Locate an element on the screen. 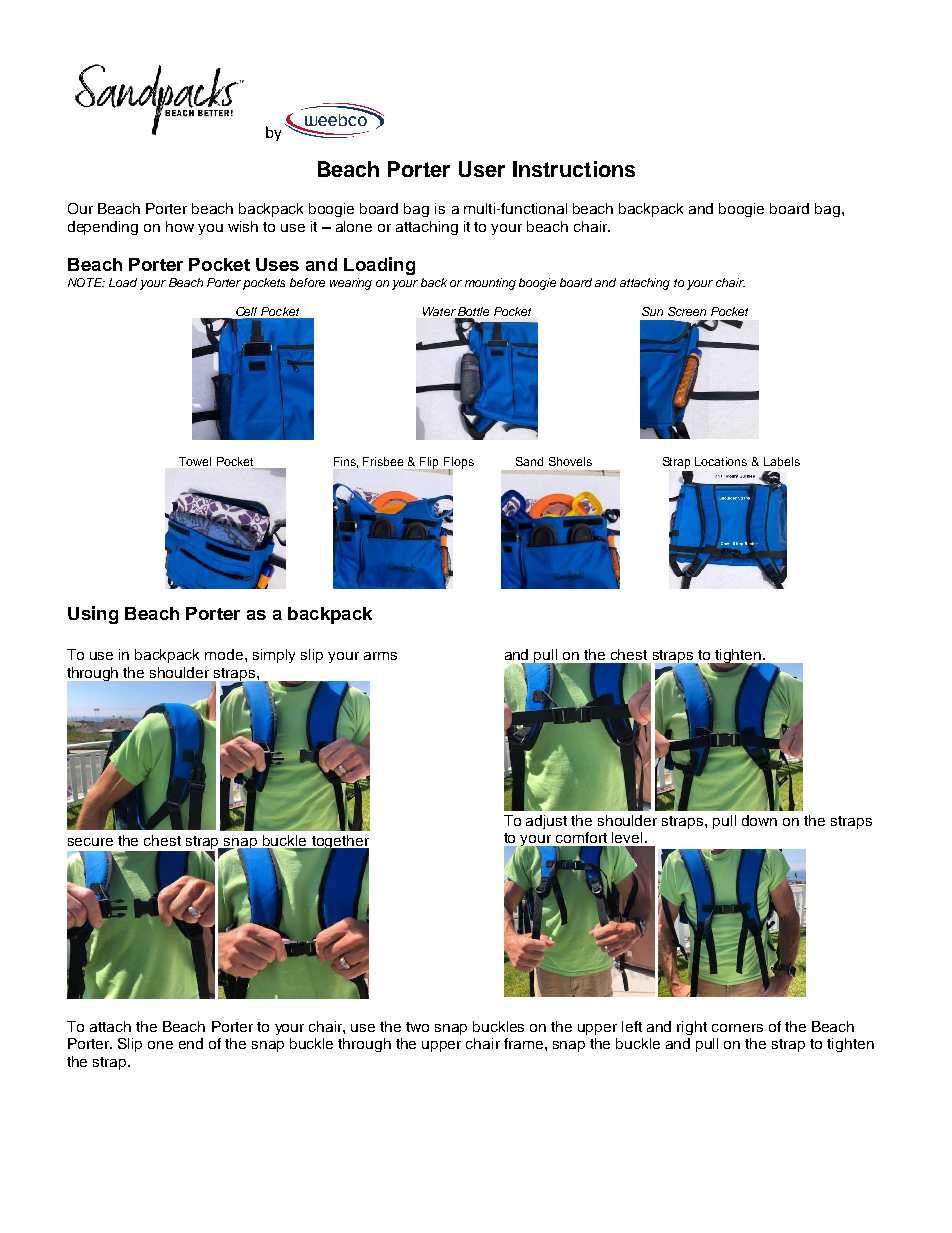 The width and height of the screenshot is (952, 1233). User is located at coordinates (482, 169).
